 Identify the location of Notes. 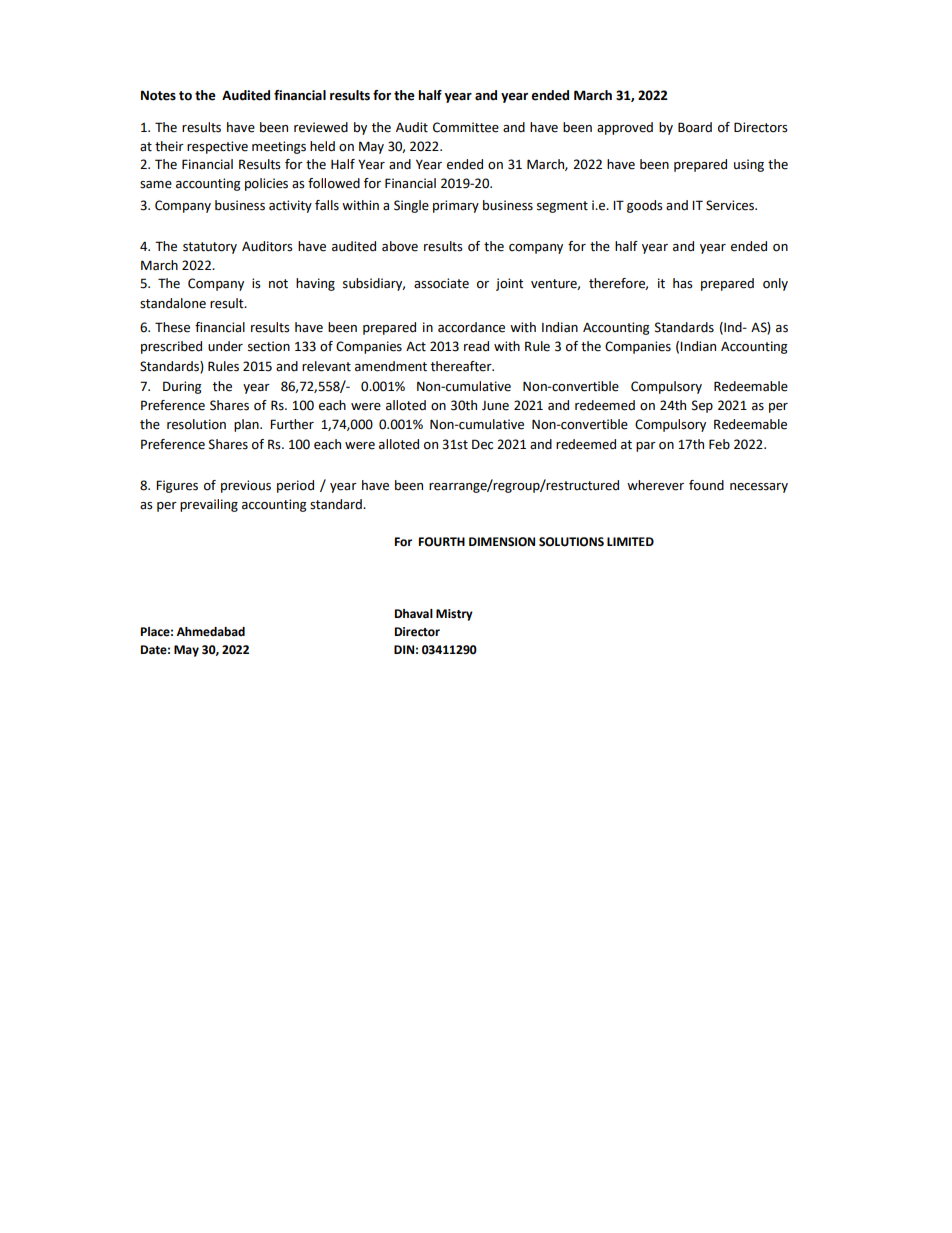
(158, 95).
